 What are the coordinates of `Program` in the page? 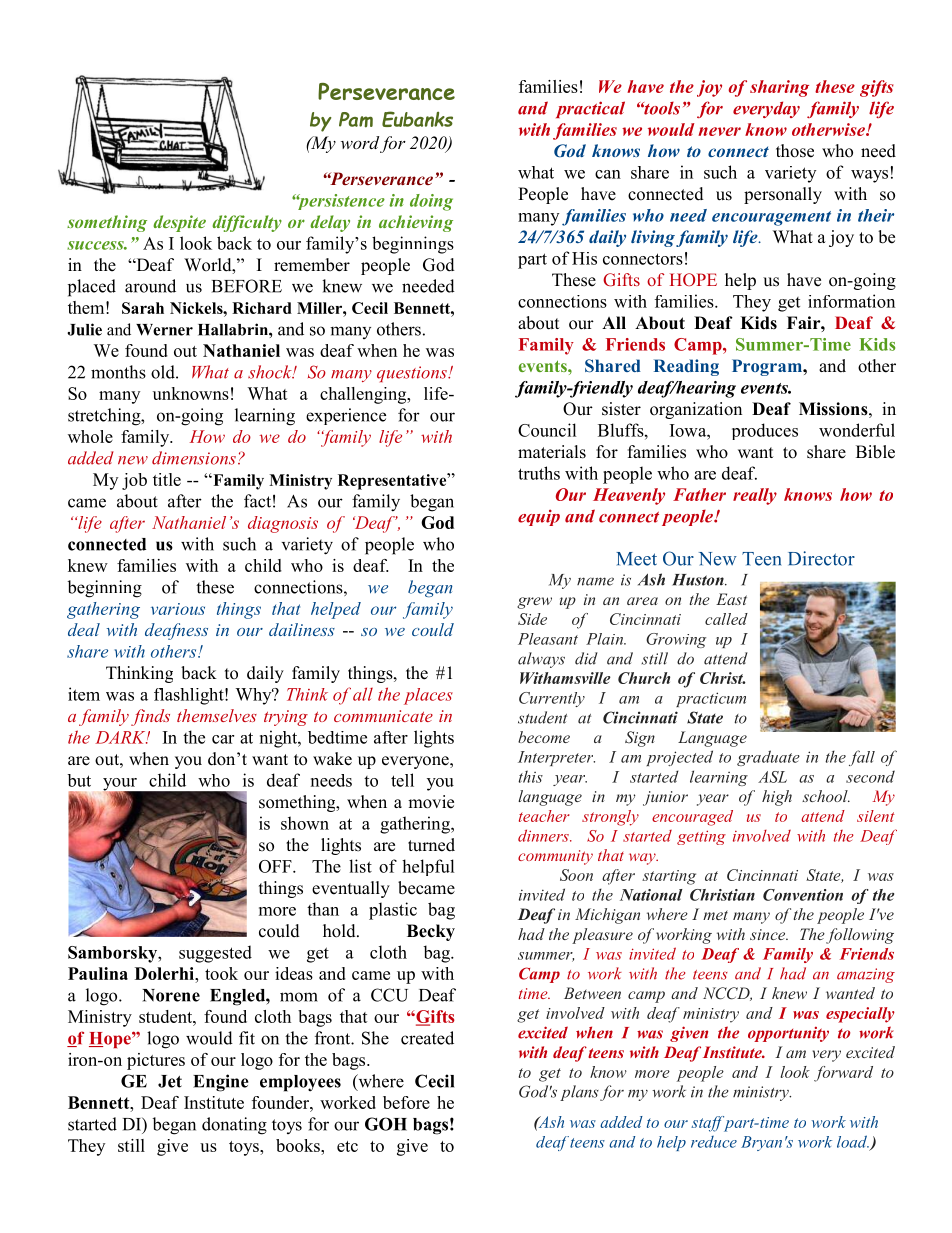 It's located at (768, 367).
